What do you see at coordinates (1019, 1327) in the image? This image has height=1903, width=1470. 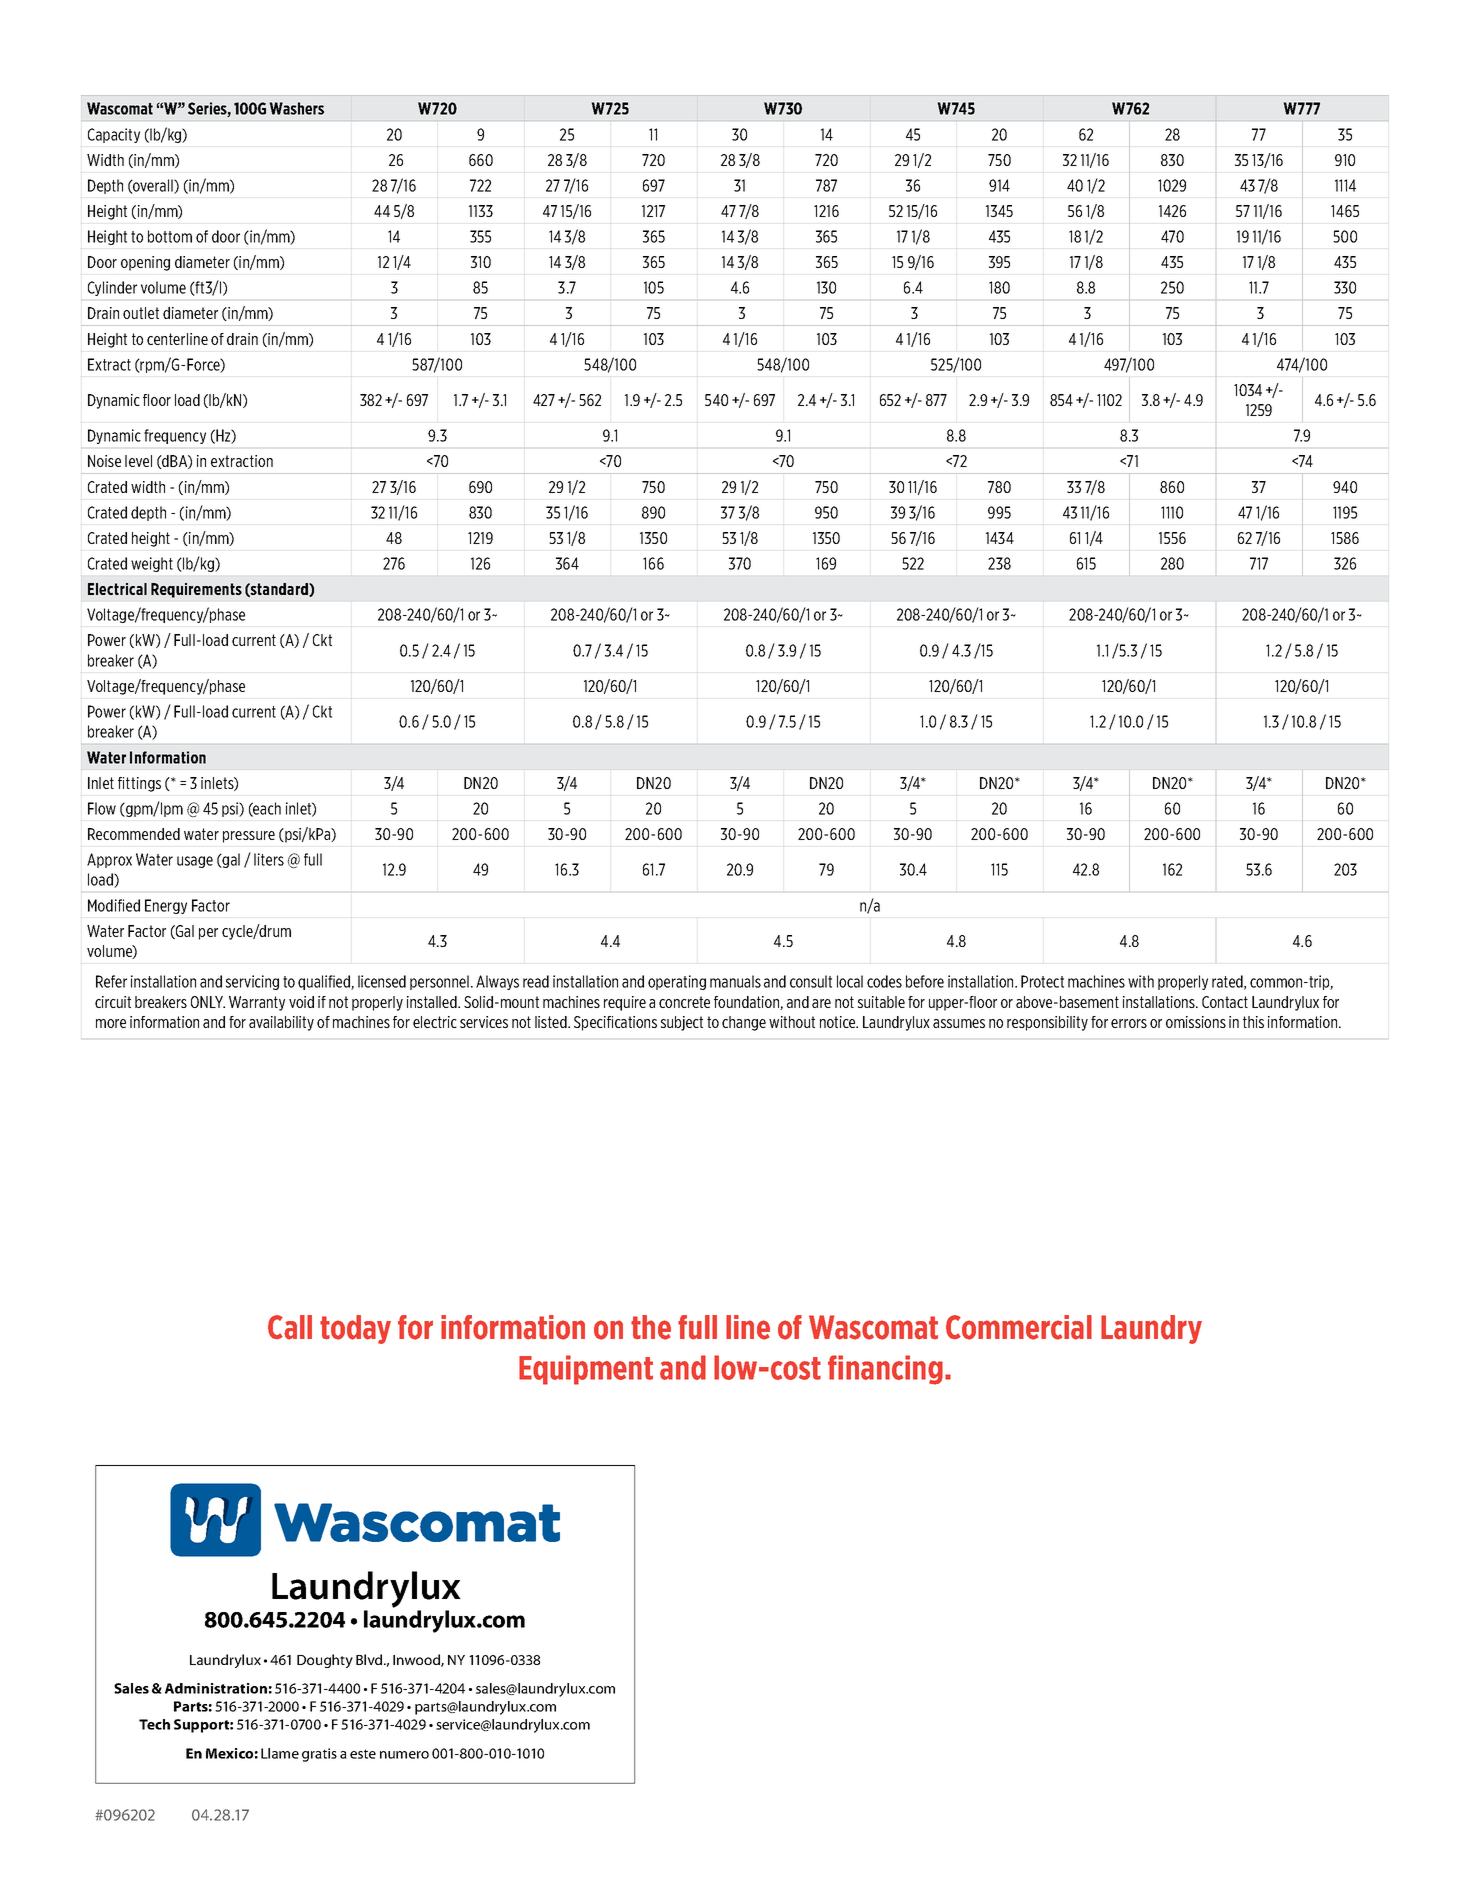 I see `Commercial` at bounding box center [1019, 1327].
